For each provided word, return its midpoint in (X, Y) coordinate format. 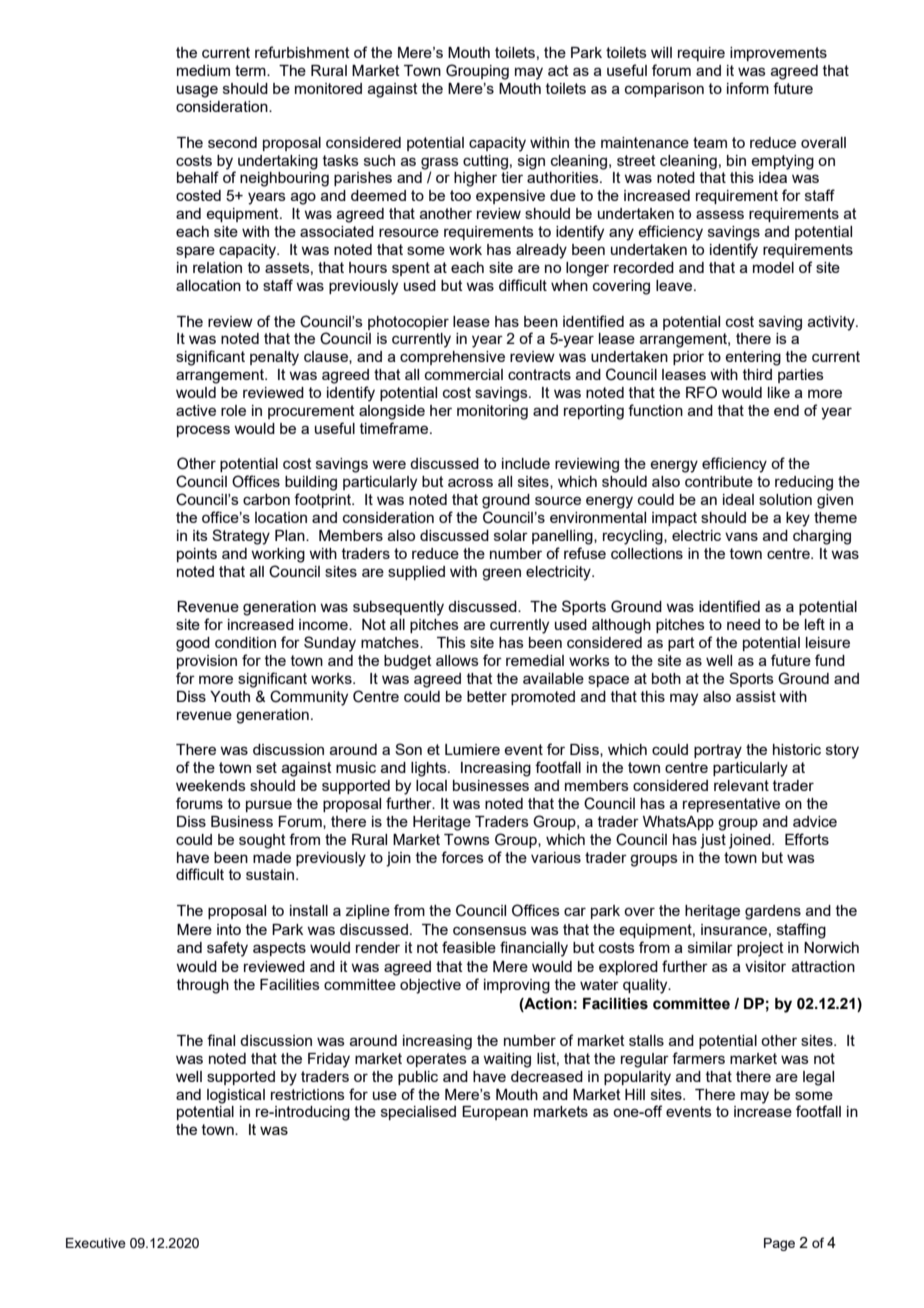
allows (457, 660)
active (196, 410)
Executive (96, 1243)
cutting (485, 162)
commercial (464, 374)
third (757, 374)
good (193, 644)
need (743, 624)
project (760, 949)
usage (197, 91)
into (229, 929)
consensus (490, 930)
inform (748, 88)
